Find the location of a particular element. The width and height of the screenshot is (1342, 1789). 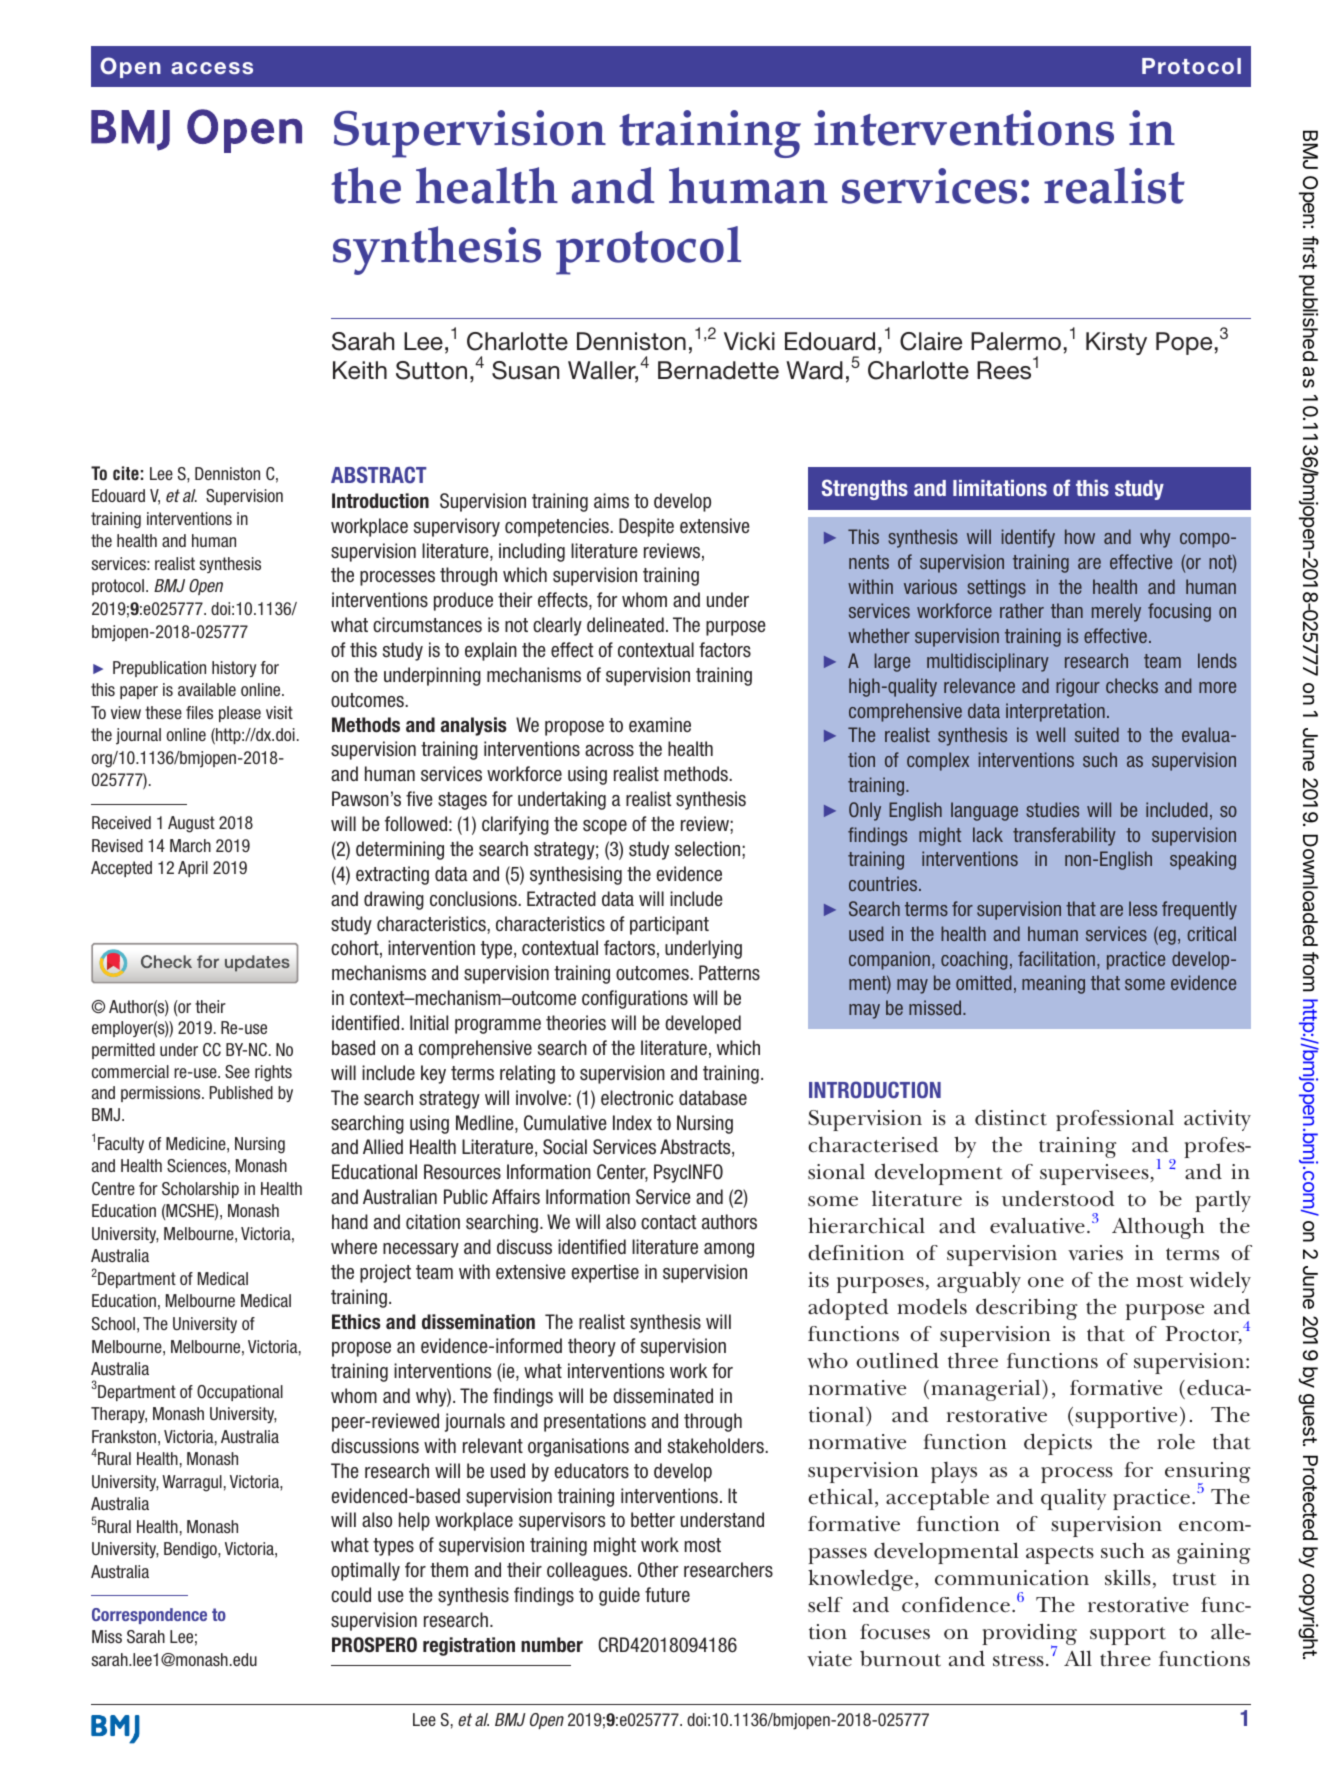

rigour is located at coordinates (1078, 687).
